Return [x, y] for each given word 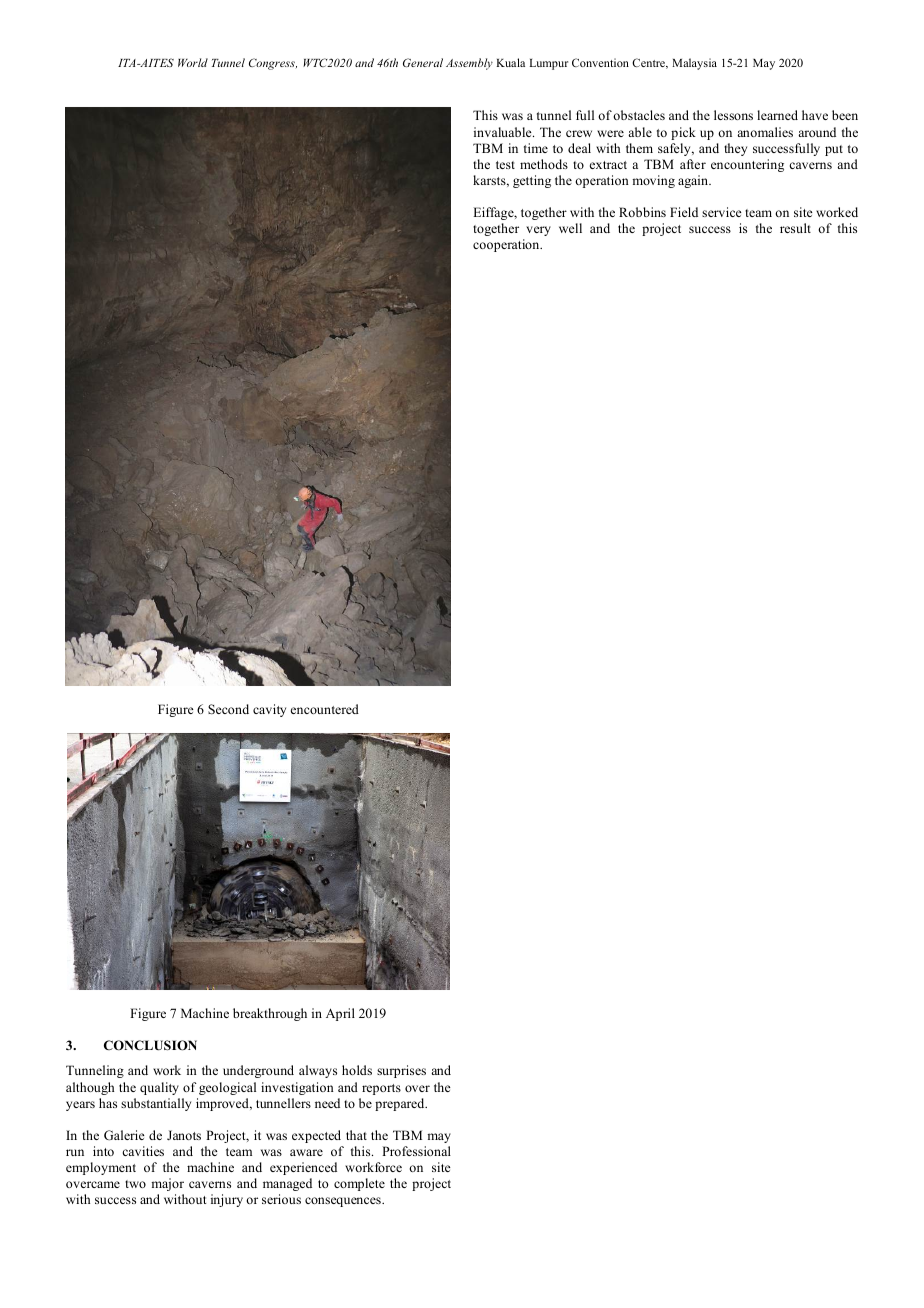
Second [228, 709]
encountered [325, 709]
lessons [733, 115]
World [193, 62]
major [167, 1184]
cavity [269, 710]
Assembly [469, 64]
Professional [416, 1151]
